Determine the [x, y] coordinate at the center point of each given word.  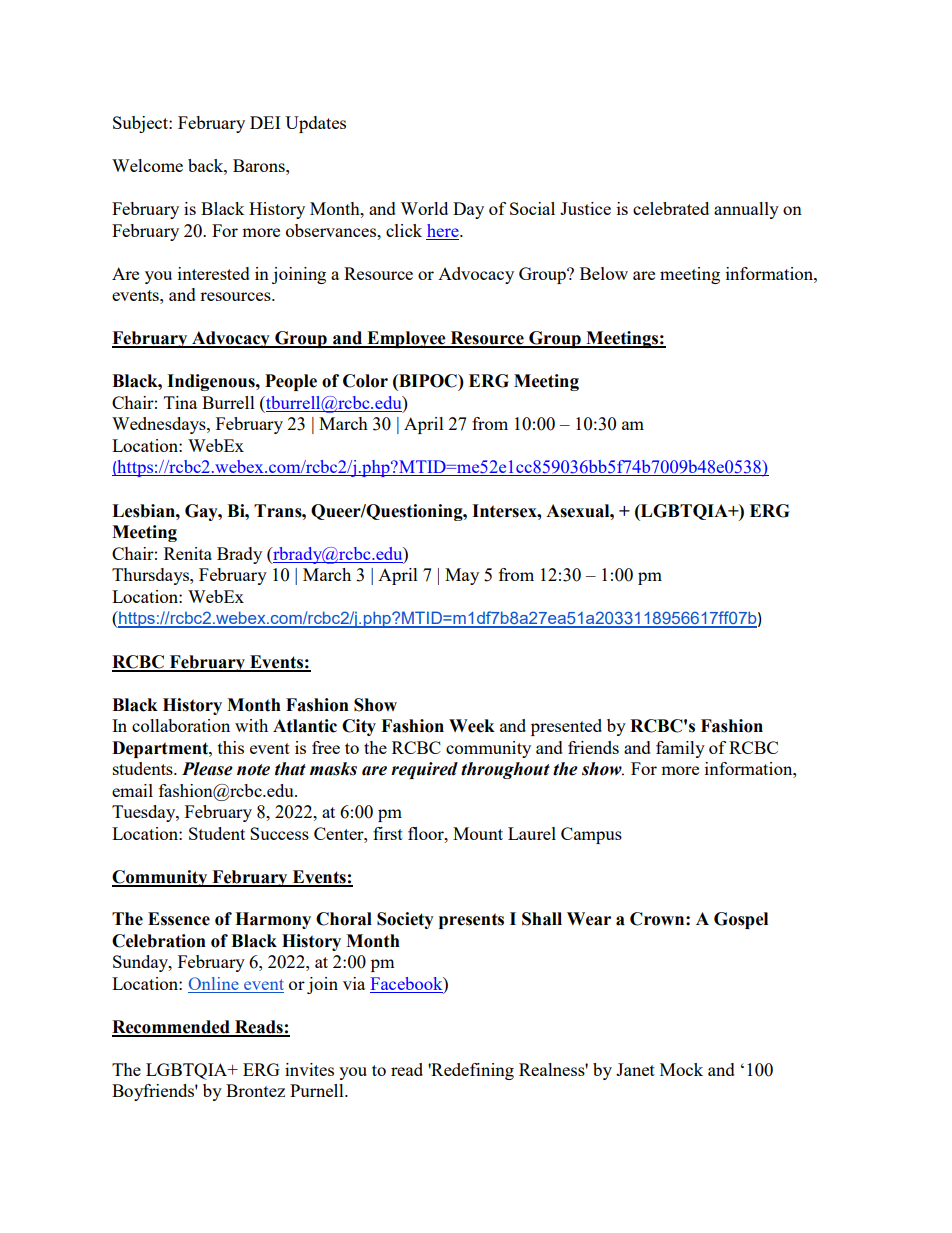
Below [604, 273]
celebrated [671, 208]
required [424, 770]
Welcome [147, 165]
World [424, 208]
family [680, 749]
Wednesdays [160, 425]
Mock [681, 1069]
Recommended [172, 1028]
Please [207, 769]
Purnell [318, 1090]
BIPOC [428, 381]
